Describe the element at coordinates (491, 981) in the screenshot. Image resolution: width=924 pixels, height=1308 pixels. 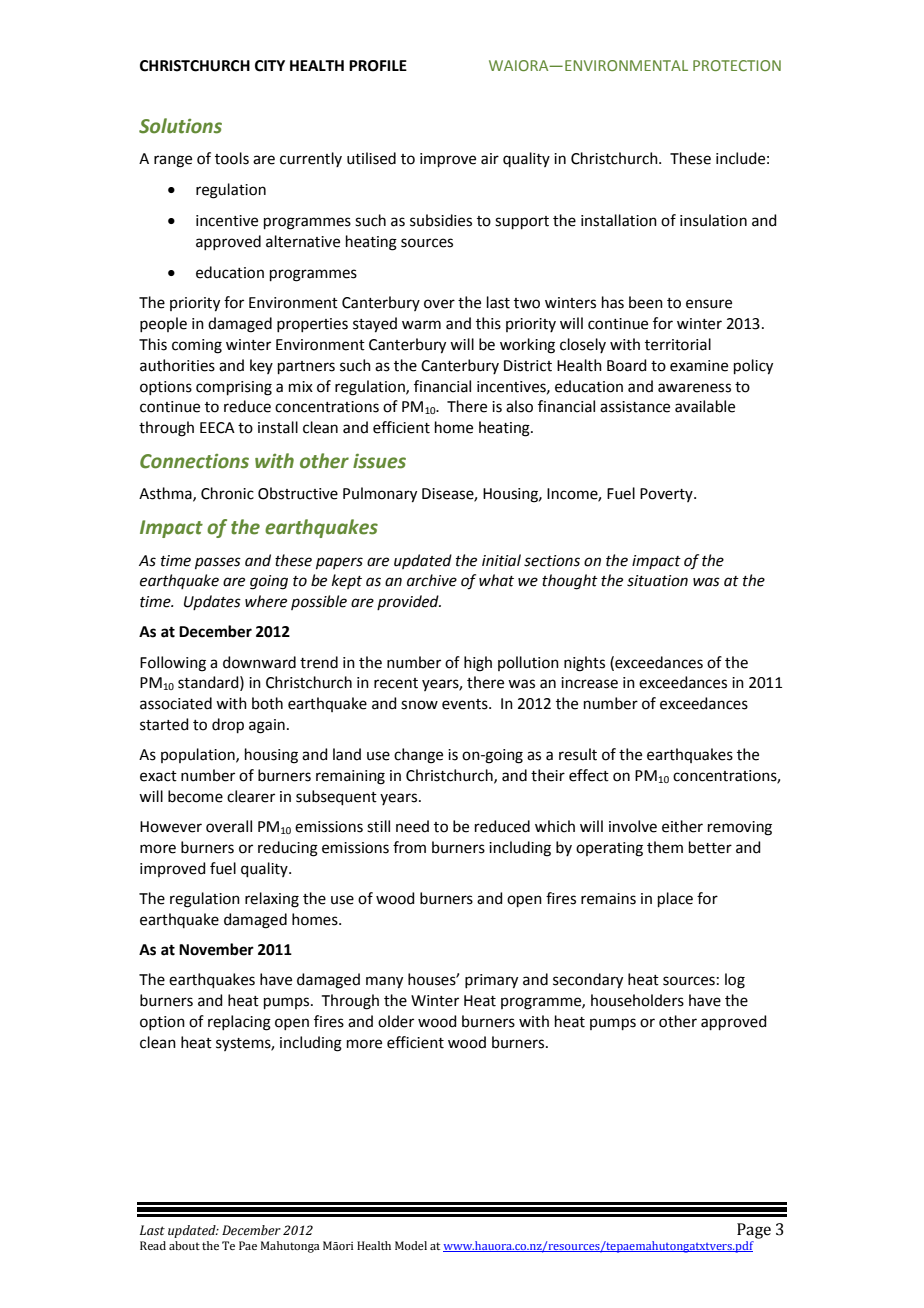
I see `primary` at that location.
